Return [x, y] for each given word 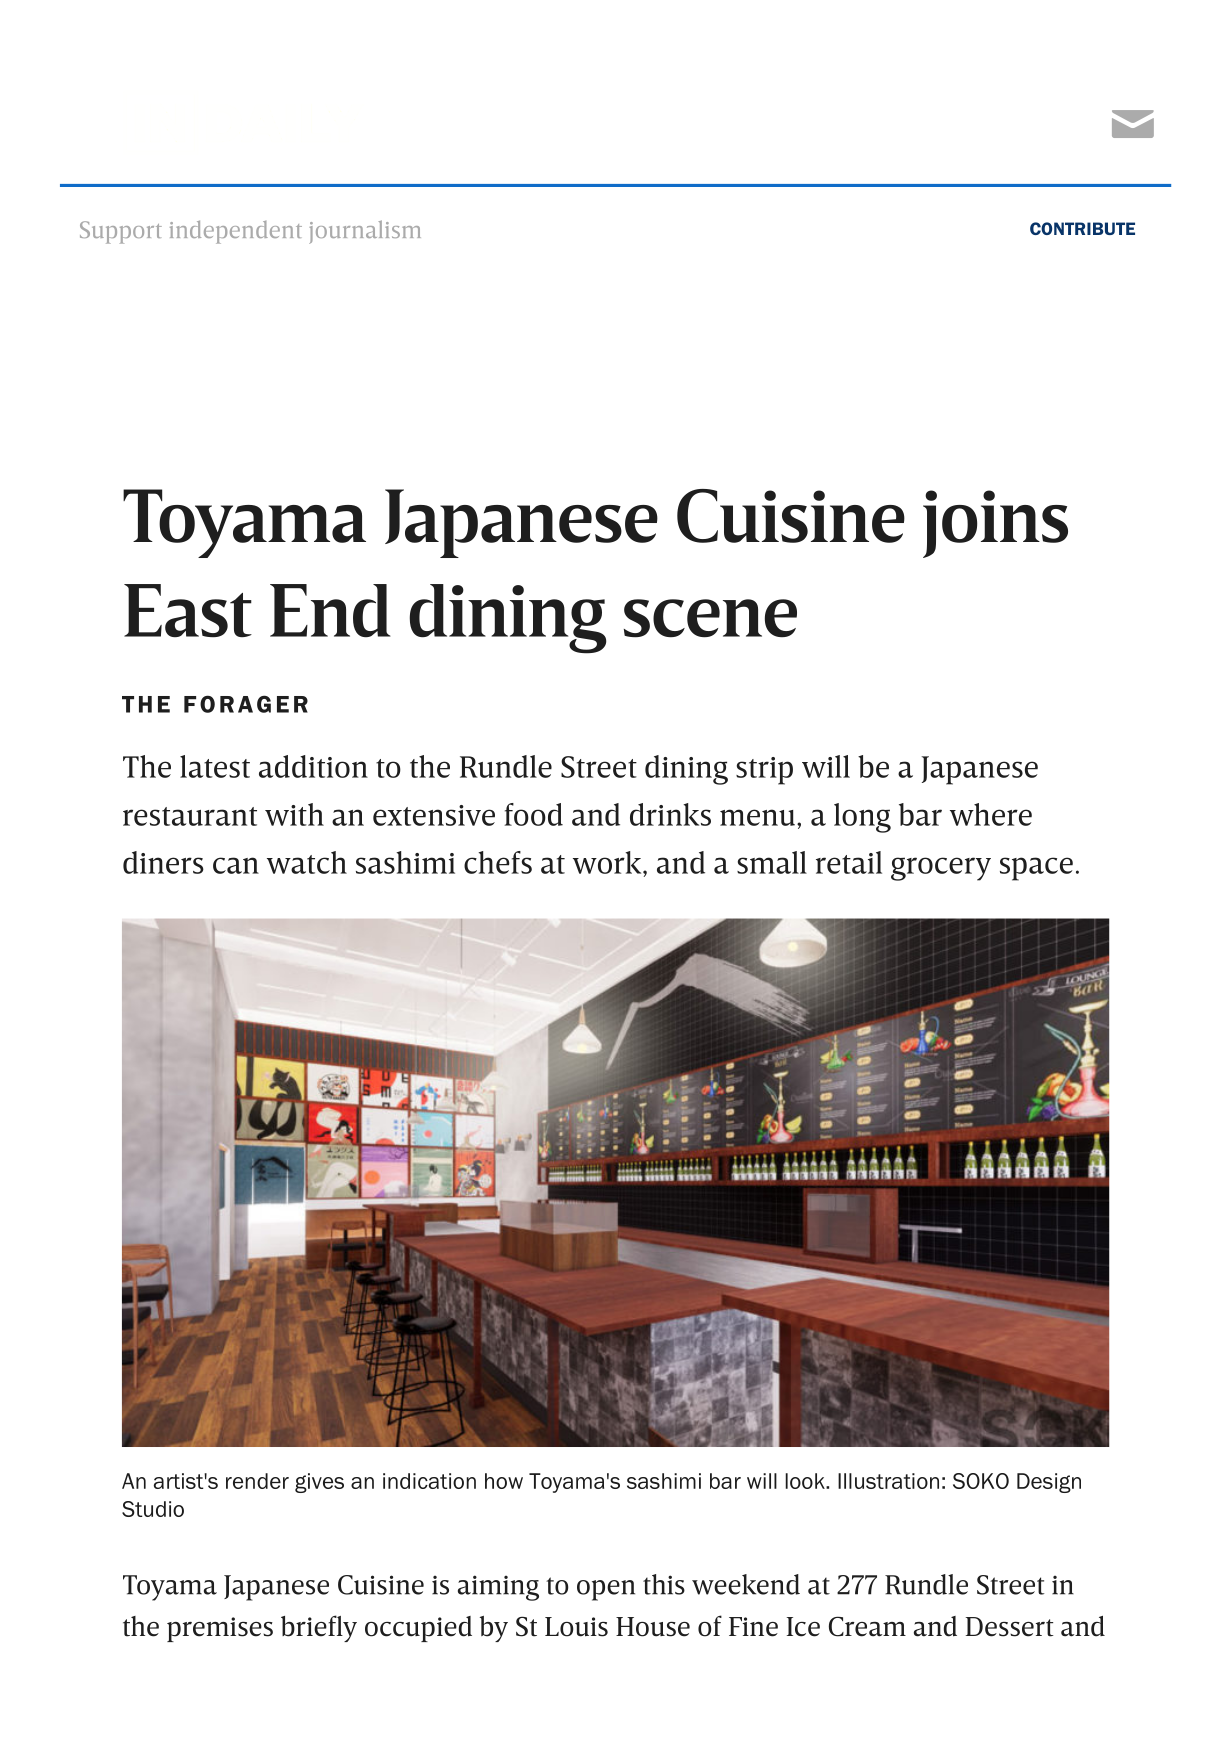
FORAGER [246, 704]
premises [220, 1629]
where [991, 814]
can [236, 865]
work [608, 862]
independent [236, 232]
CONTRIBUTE [1082, 228]
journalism [365, 232]
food [534, 814]
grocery [941, 869]
